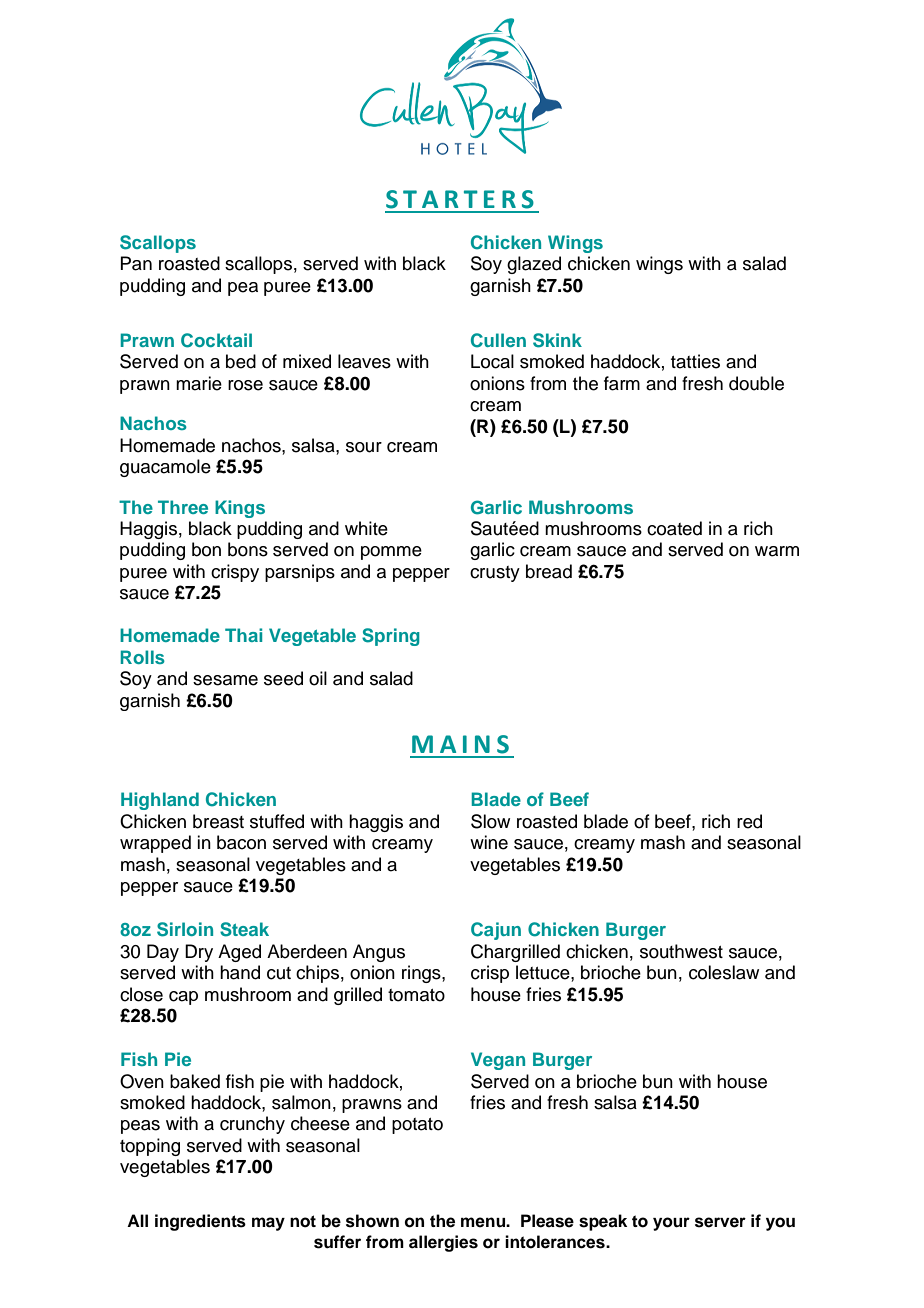 This image has height=1308, width=924. What do you see at coordinates (240, 972) in the image?
I see `hand` at bounding box center [240, 972].
